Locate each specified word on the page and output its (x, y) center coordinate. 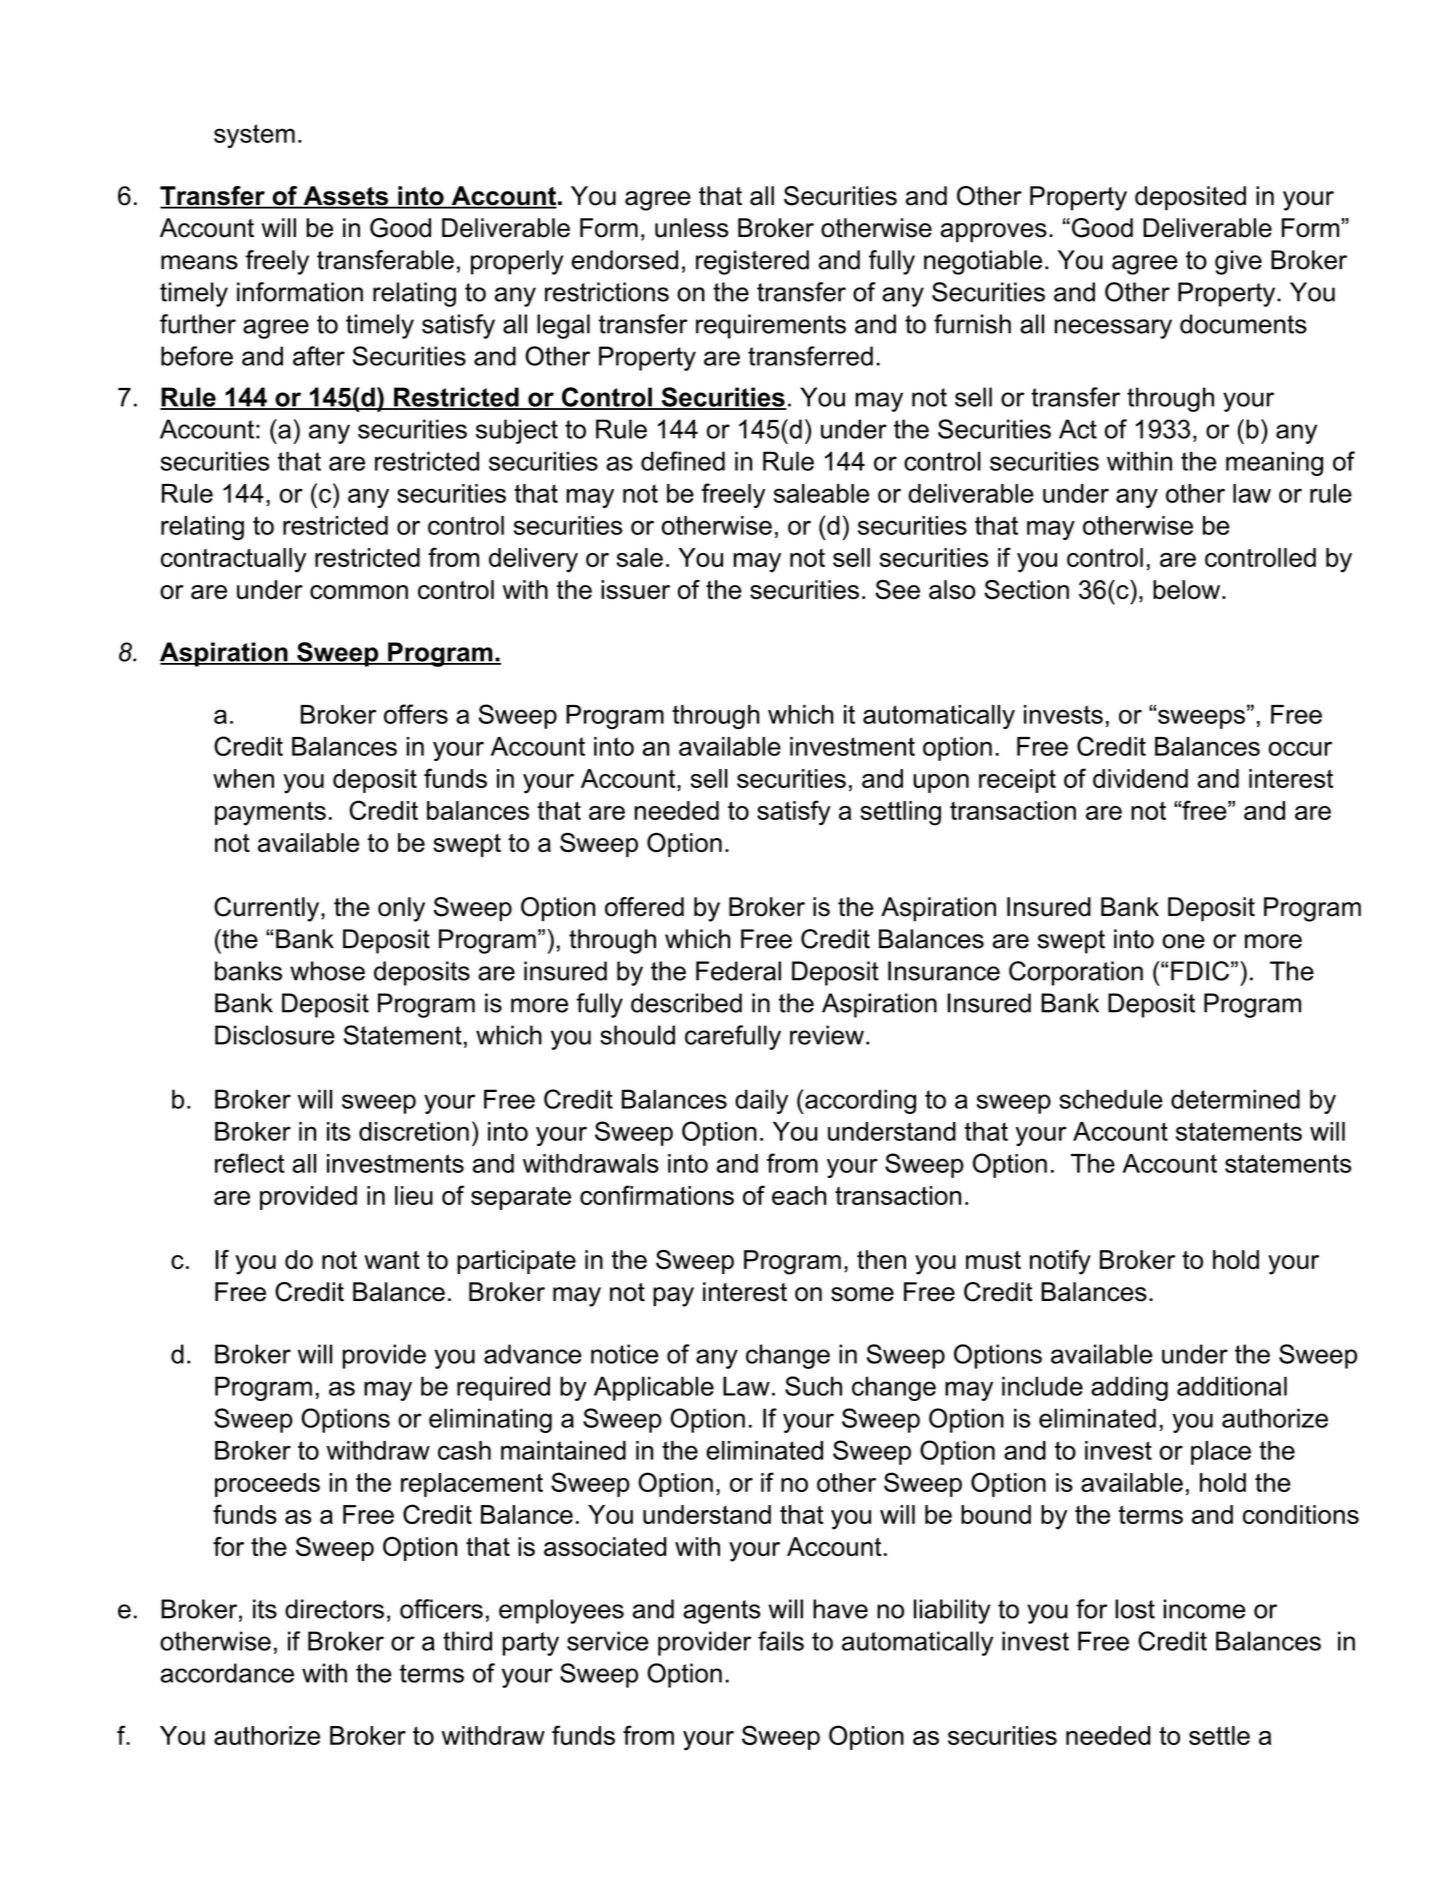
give (1238, 262)
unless (691, 228)
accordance (227, 1673)
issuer (635, 590)
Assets (346, 197)
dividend (1140, 778)
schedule (1111, 1099)
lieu (414, 1195)
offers (416, 714)
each (799, 1195)
